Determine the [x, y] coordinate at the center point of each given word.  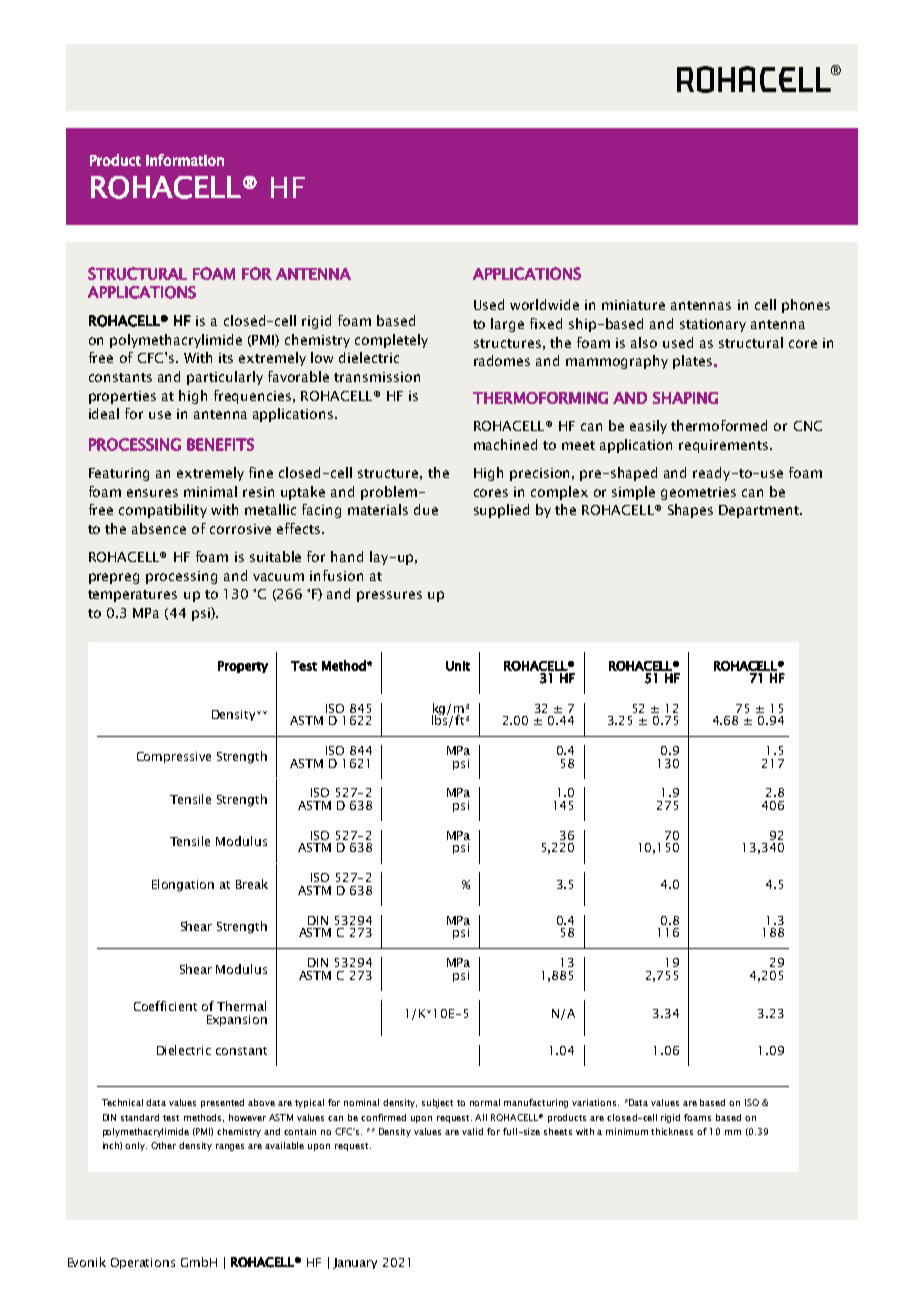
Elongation [183, 885]
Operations [143, 1263]
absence [159, 528]
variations [595, 1102]
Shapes [690, 511]
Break [252, 884]
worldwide [544, 304]
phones [806, 306]
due [426, 509]
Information [185, 160]
